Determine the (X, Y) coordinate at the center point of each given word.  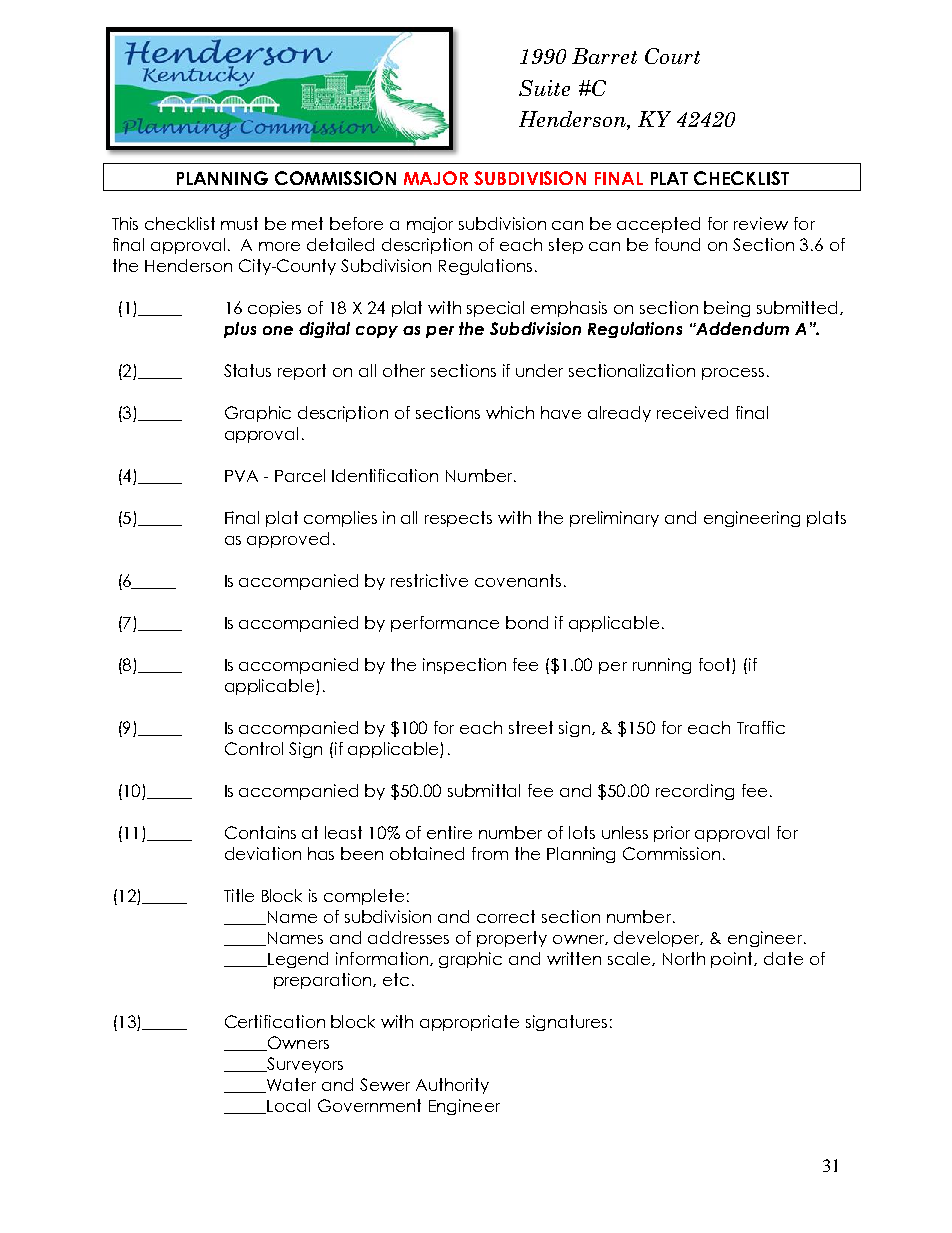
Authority (452, 1086)
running (662, 666)
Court (672, 56)
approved (288, 540)
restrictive (429, 580)
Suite (544, 88)
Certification (275, 1021)
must (239, 223)
